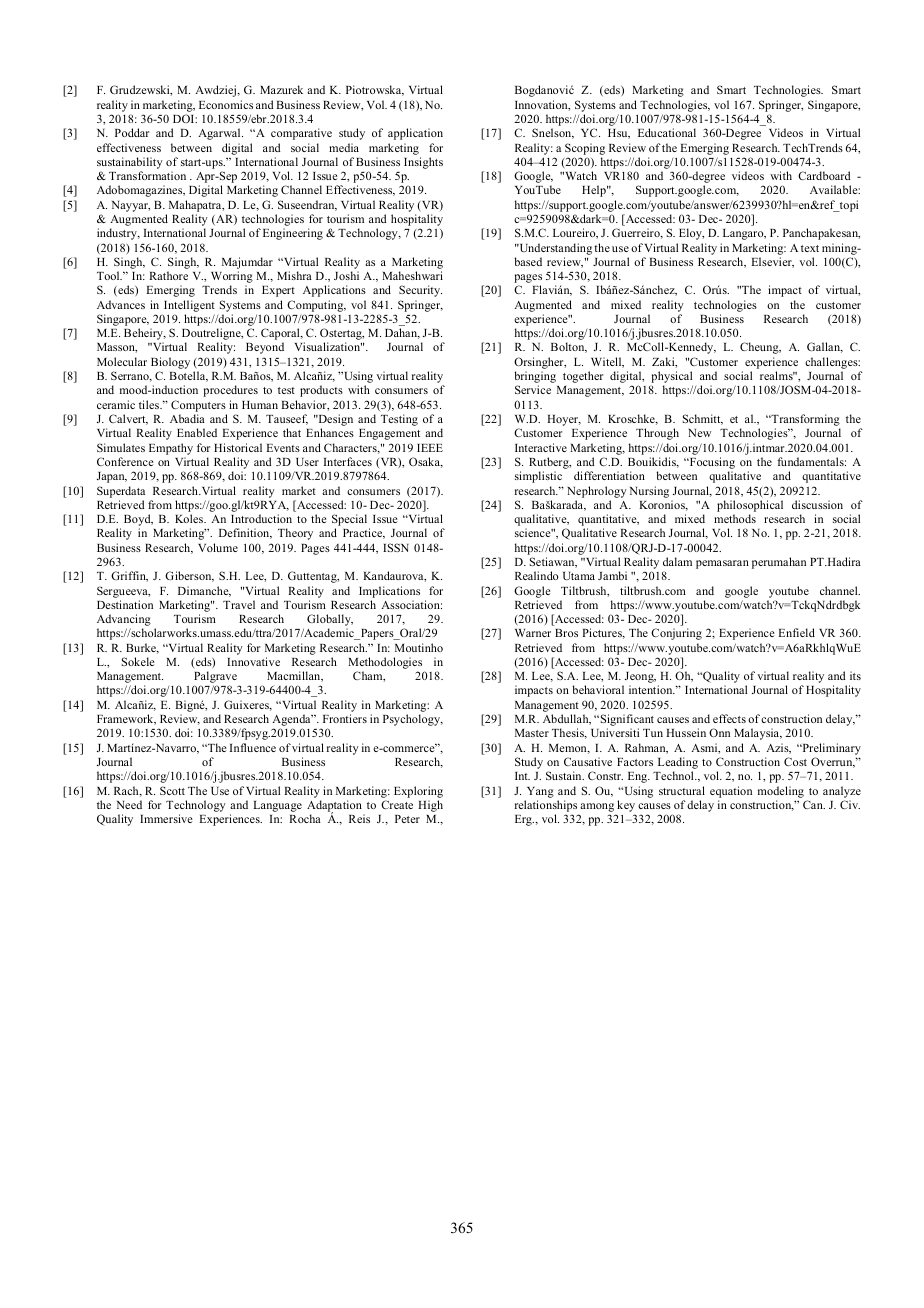  What do you see at coordinates (700, 433) in the image?
I see `New` at bounding box center [700, 433].
